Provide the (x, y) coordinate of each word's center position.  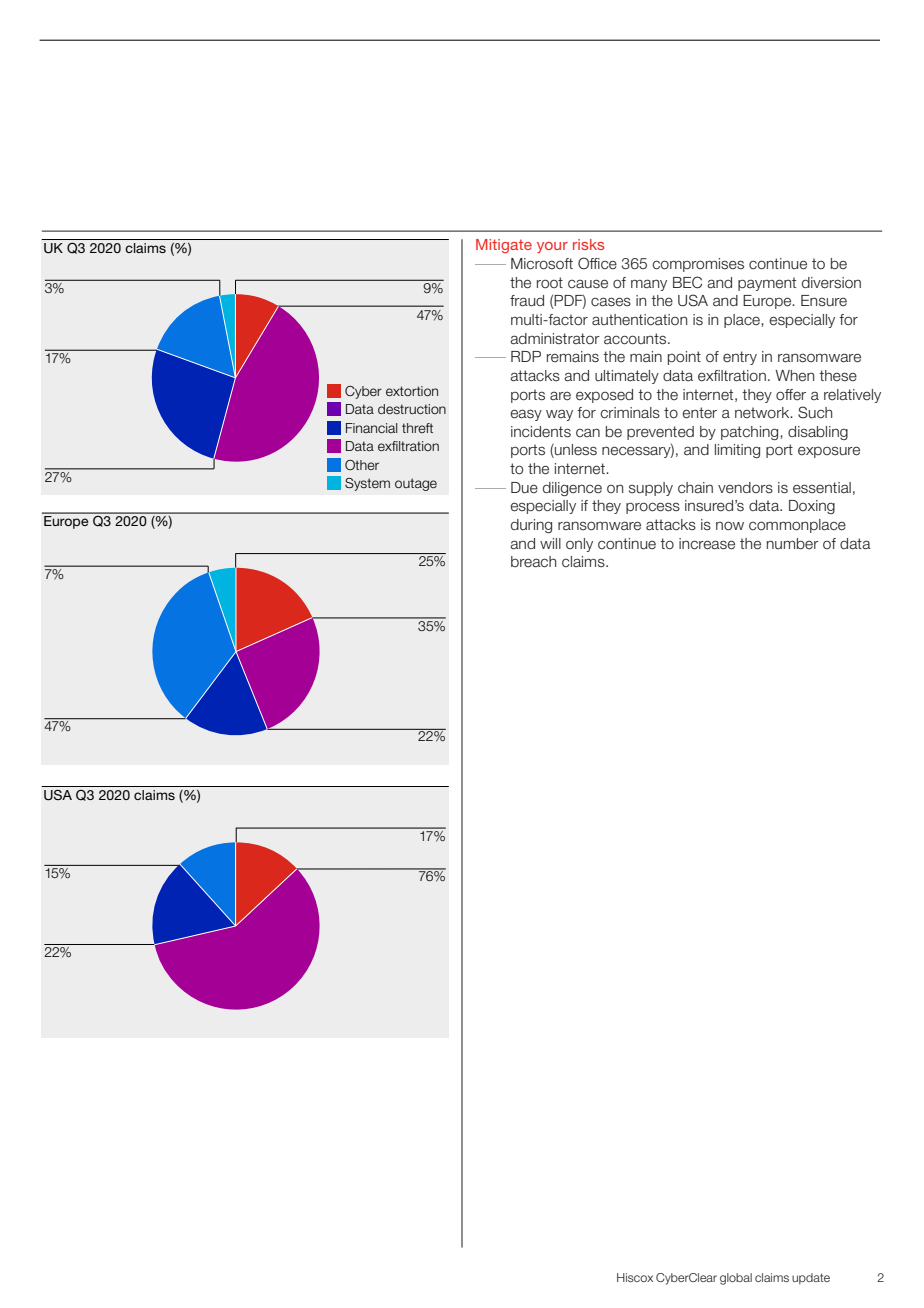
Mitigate (504, 246)
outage (416, 484)
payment (767, 284)
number (793, 544)
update (811, 1279)
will (550, 543)
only (579, 545)
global (736, 1279)
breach (533, 562)
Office (597, 263)
